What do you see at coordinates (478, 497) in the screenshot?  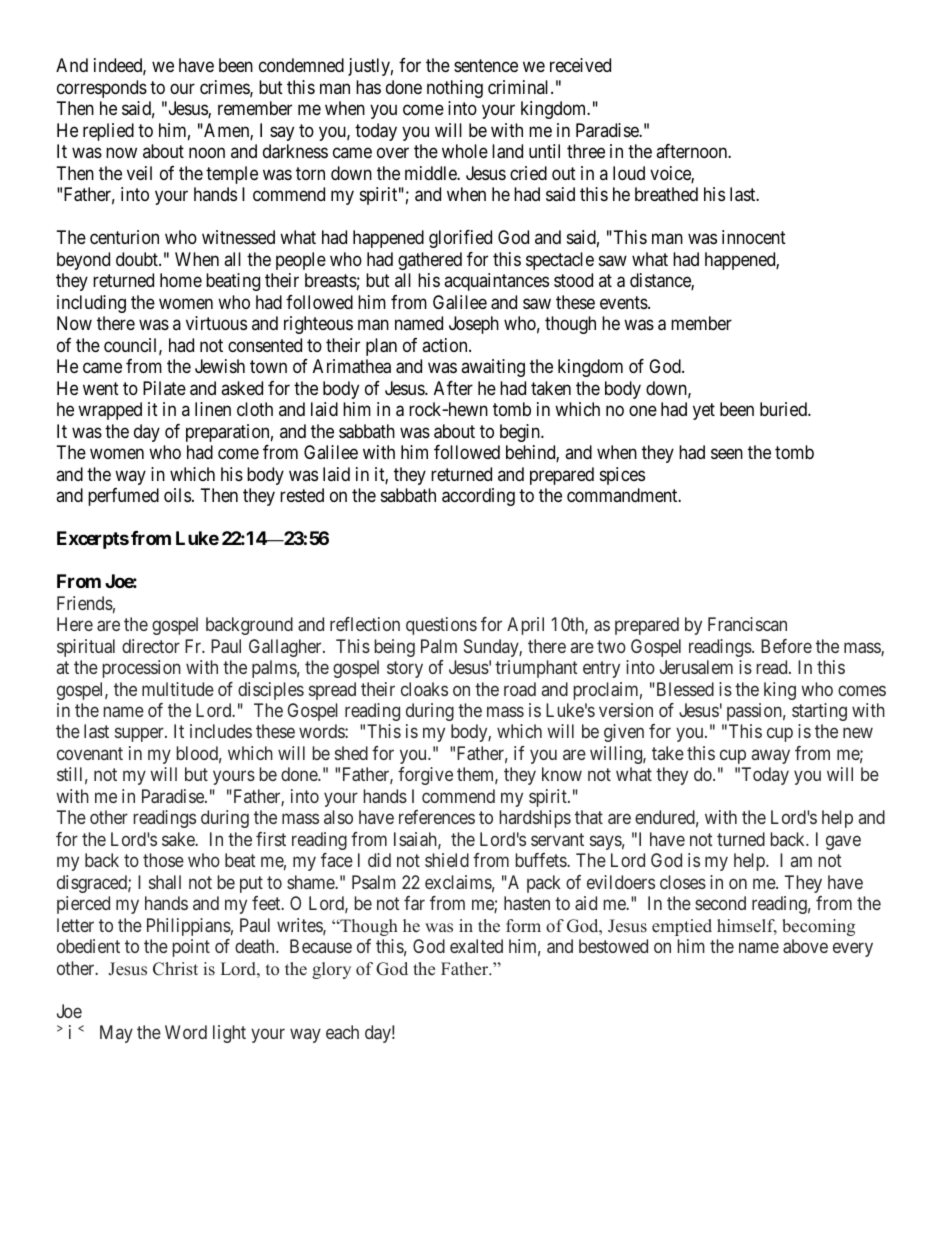 I see `according` at bounding box center [478, 497].
